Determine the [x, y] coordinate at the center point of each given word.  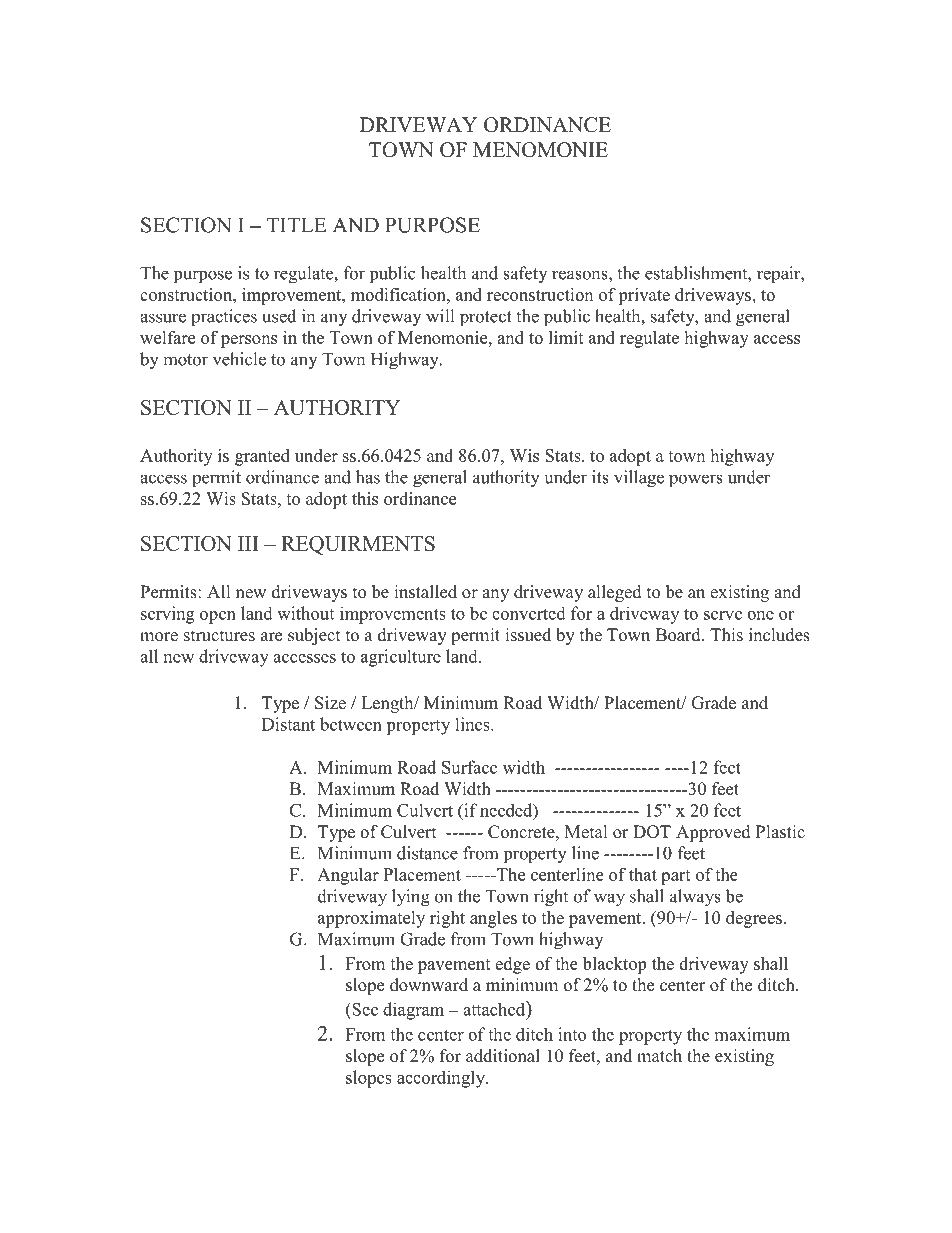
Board [679, 635]
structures [219, 636]
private [644, 296]
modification [399, 294]
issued [528, 635]
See [364, 1009]
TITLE [296, 225]
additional [503, 1056]
